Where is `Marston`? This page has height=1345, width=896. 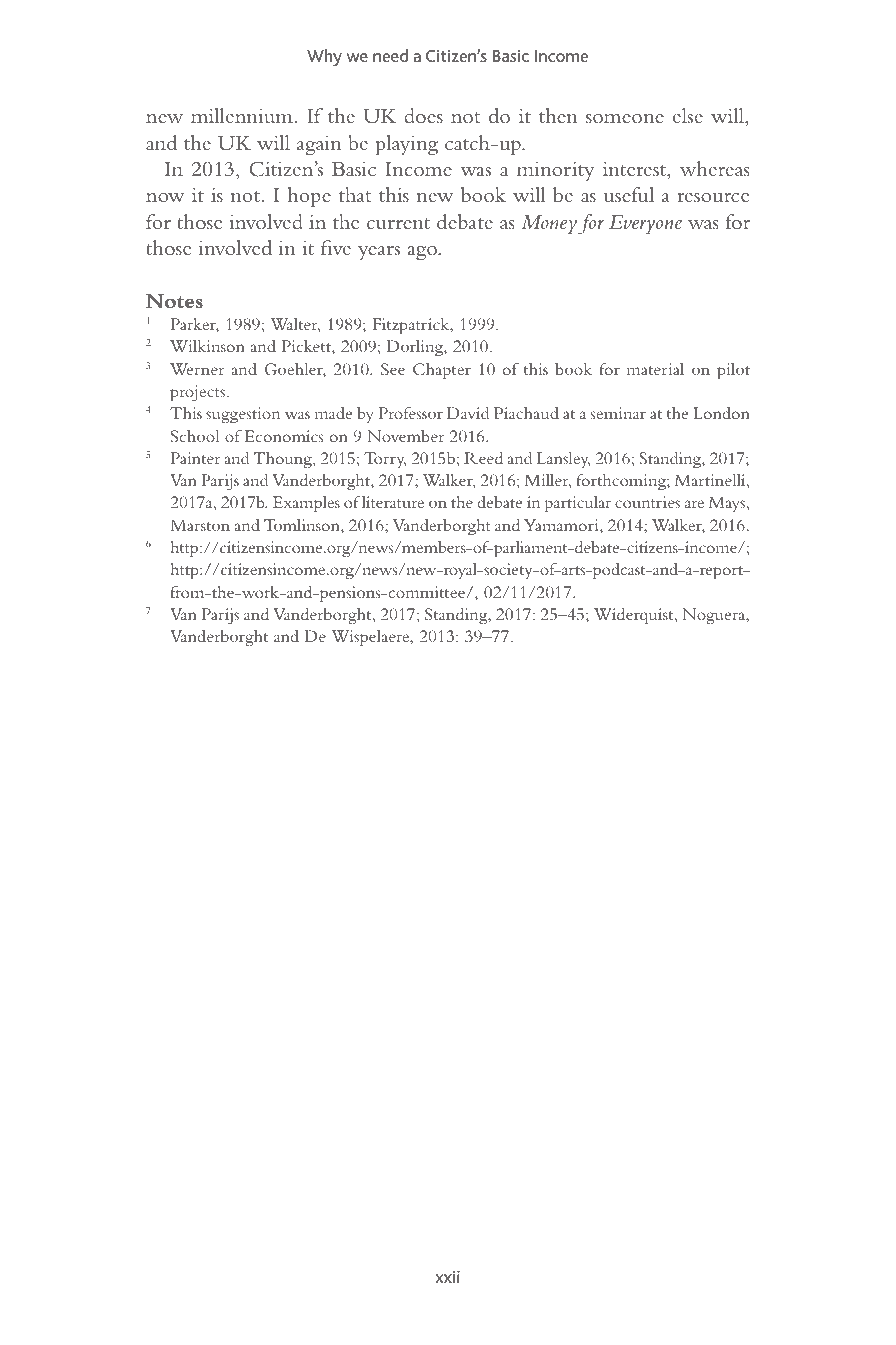 Marston is located at coordinates (200, 525).
